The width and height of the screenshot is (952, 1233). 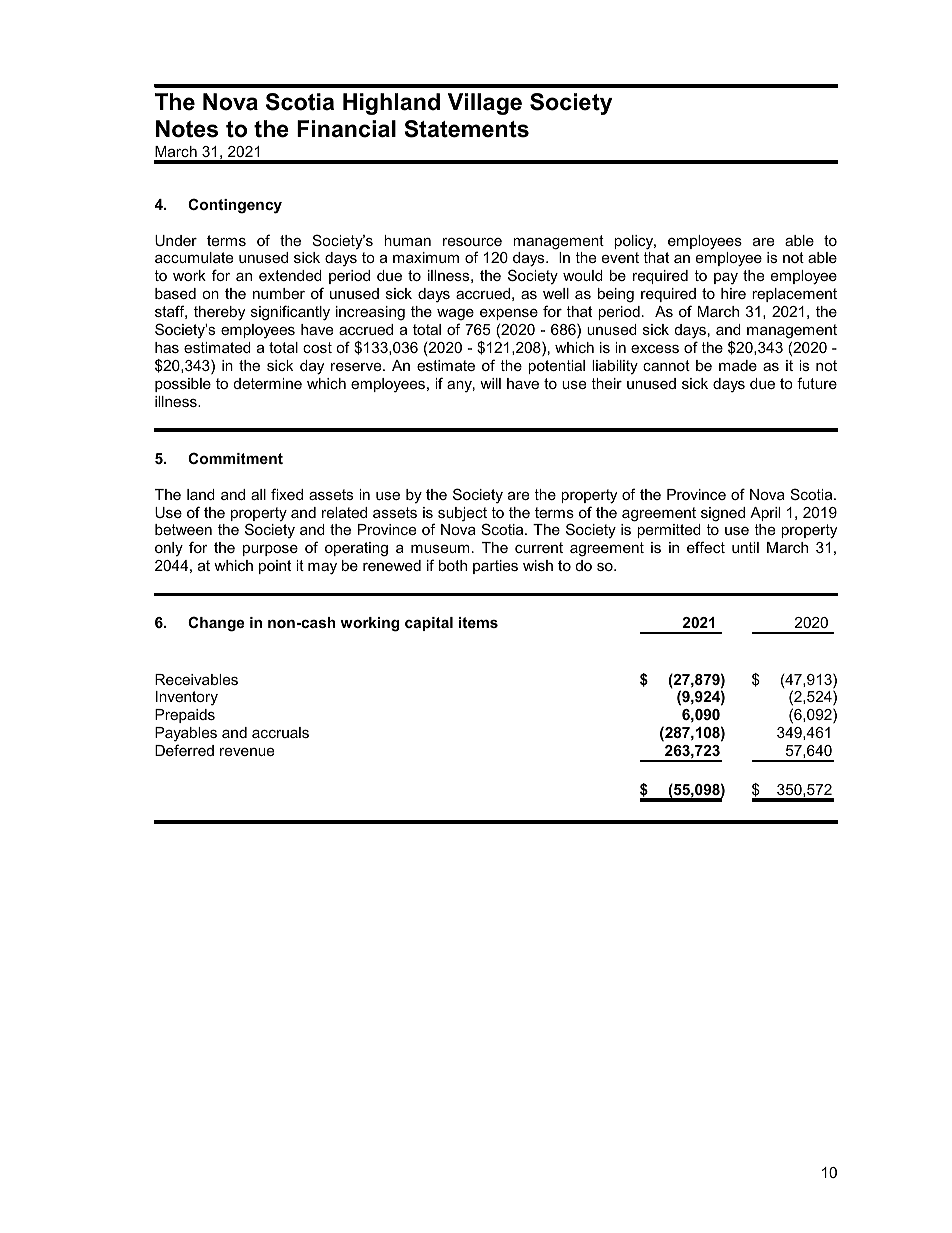 I want to click on Village, so click(x=485, y=104).
